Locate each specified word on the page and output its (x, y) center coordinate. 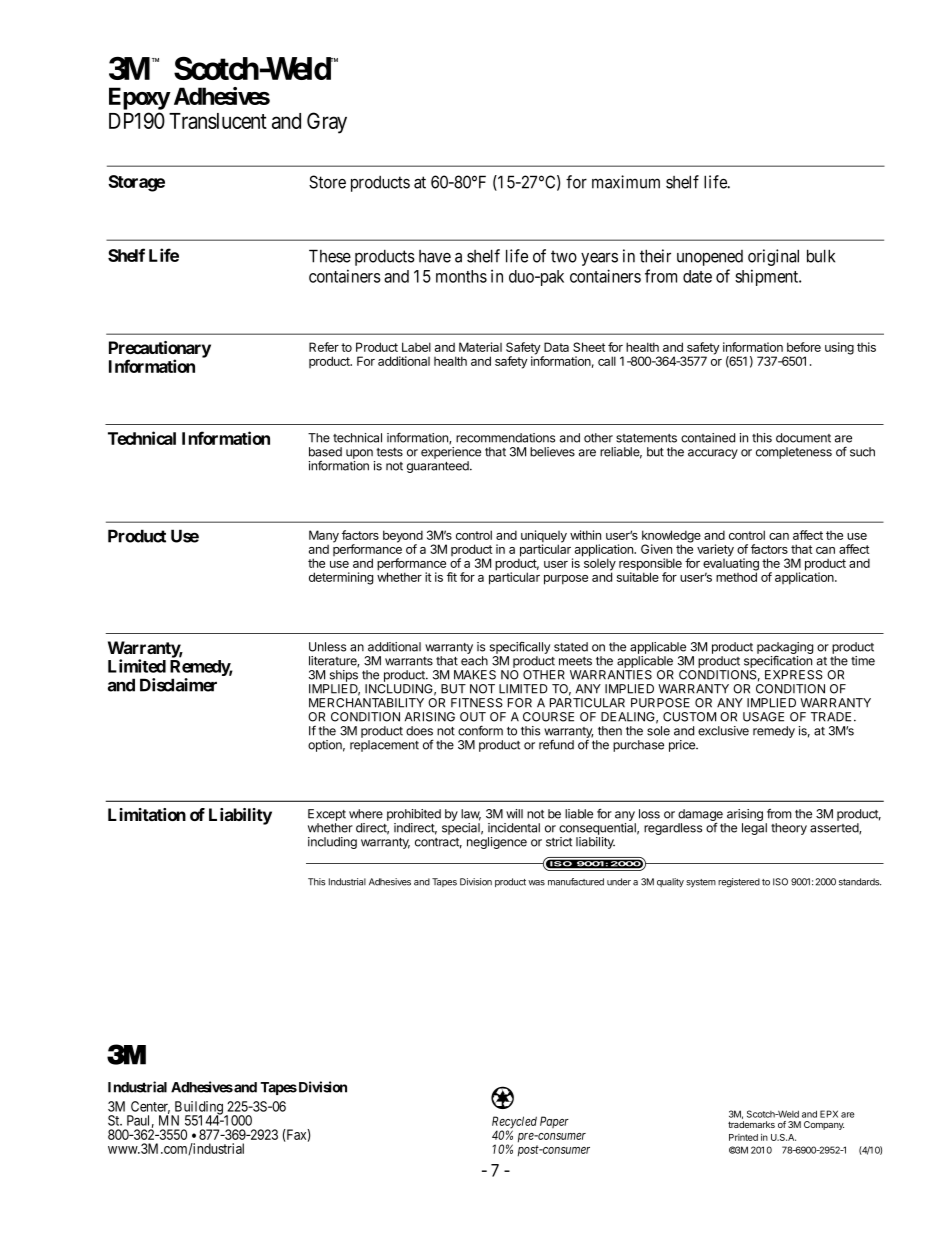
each (474, 661)
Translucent (218, 121)
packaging (785, 649)
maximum (626, 182)
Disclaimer (178, 685)
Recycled (514, 1123)
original (773, 257)
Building (198, 1109)
